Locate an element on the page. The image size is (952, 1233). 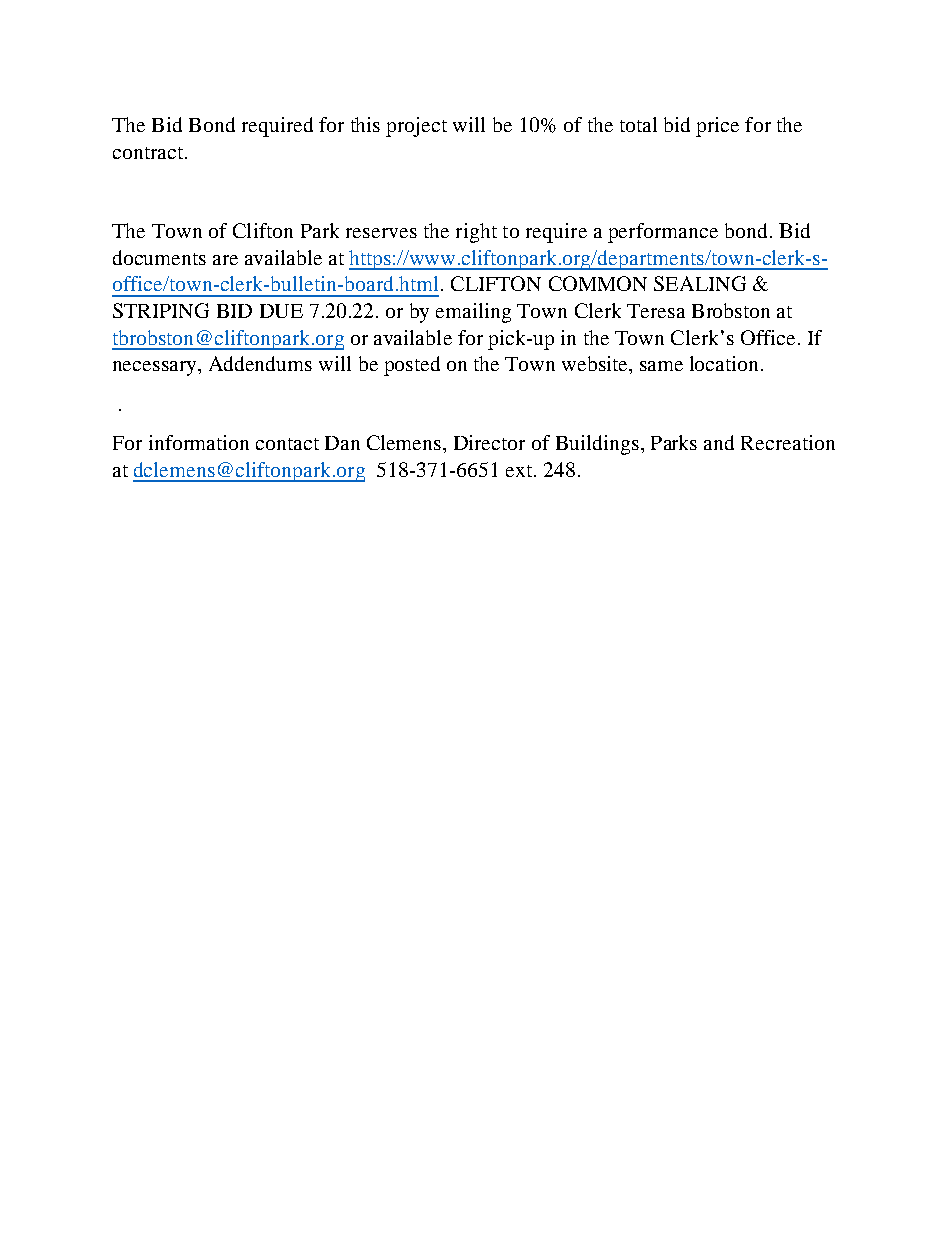
price is located at coordinates (717, 127).
